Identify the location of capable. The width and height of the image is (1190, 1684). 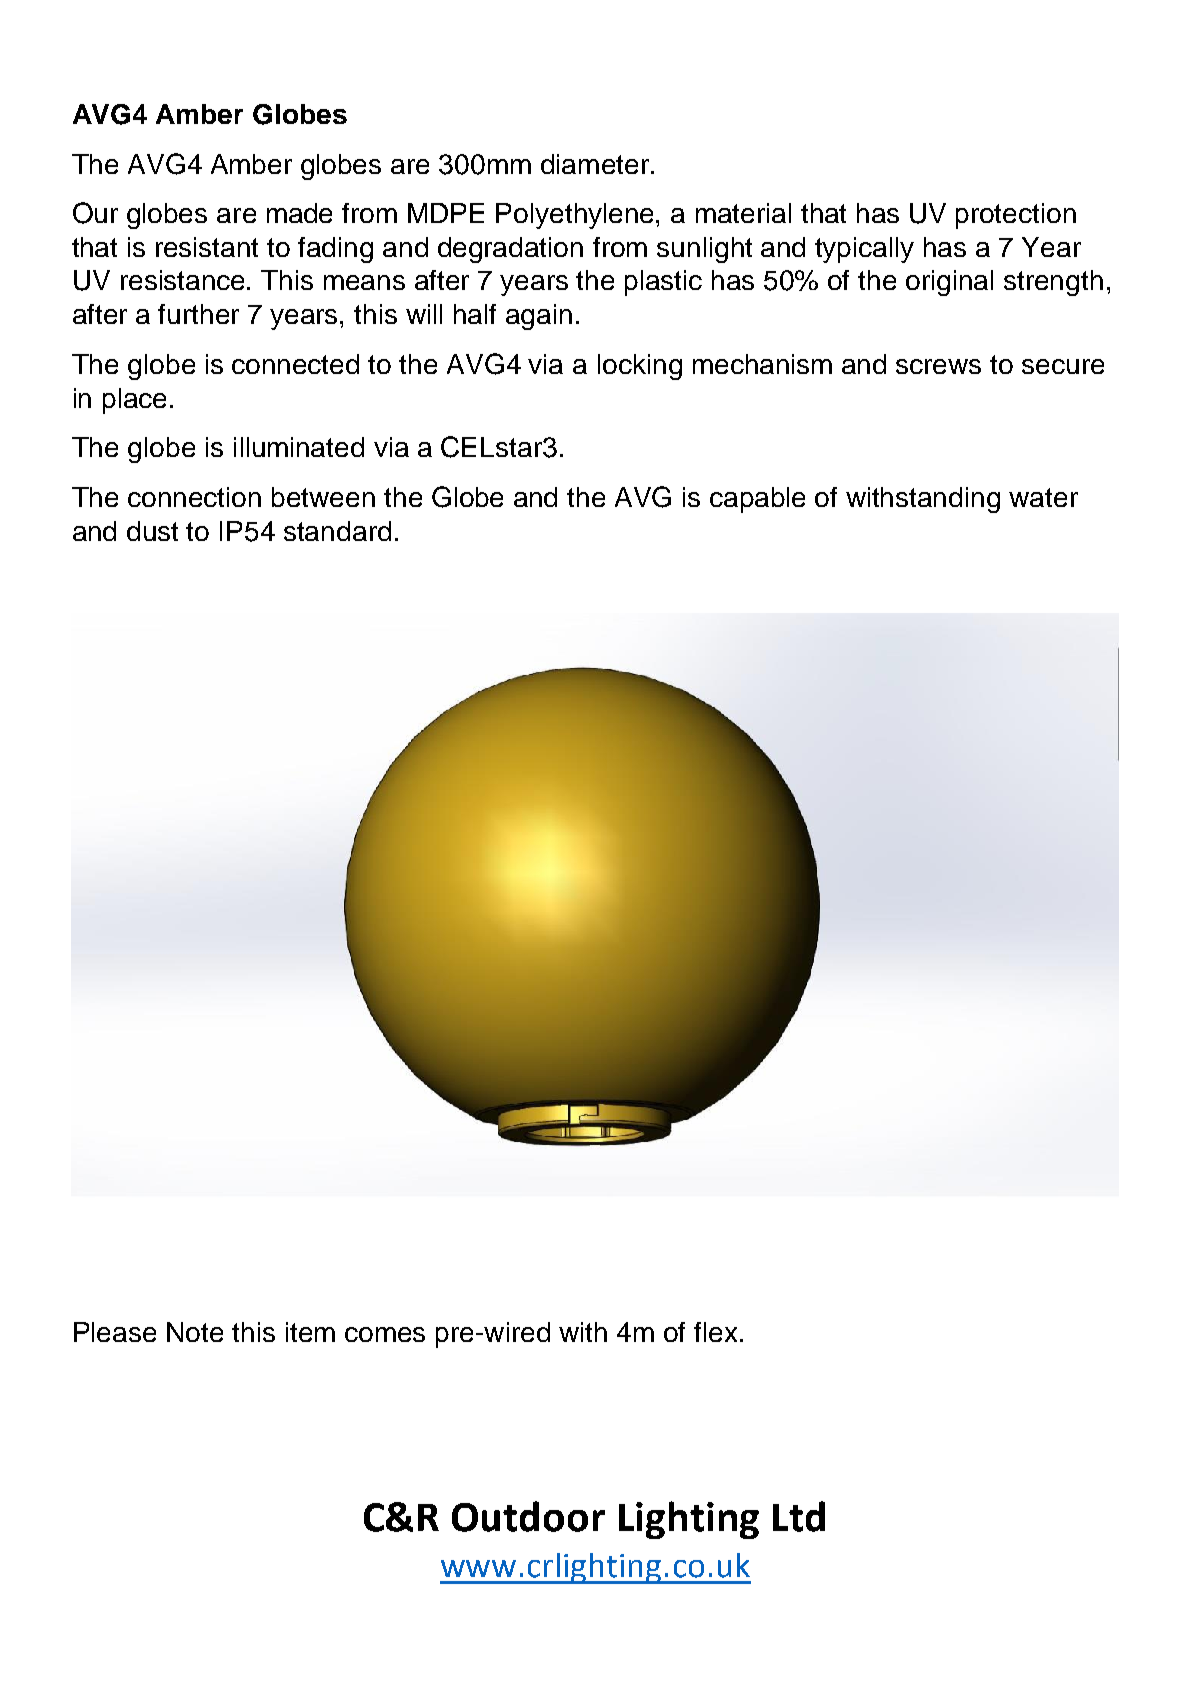
(757, 500).
